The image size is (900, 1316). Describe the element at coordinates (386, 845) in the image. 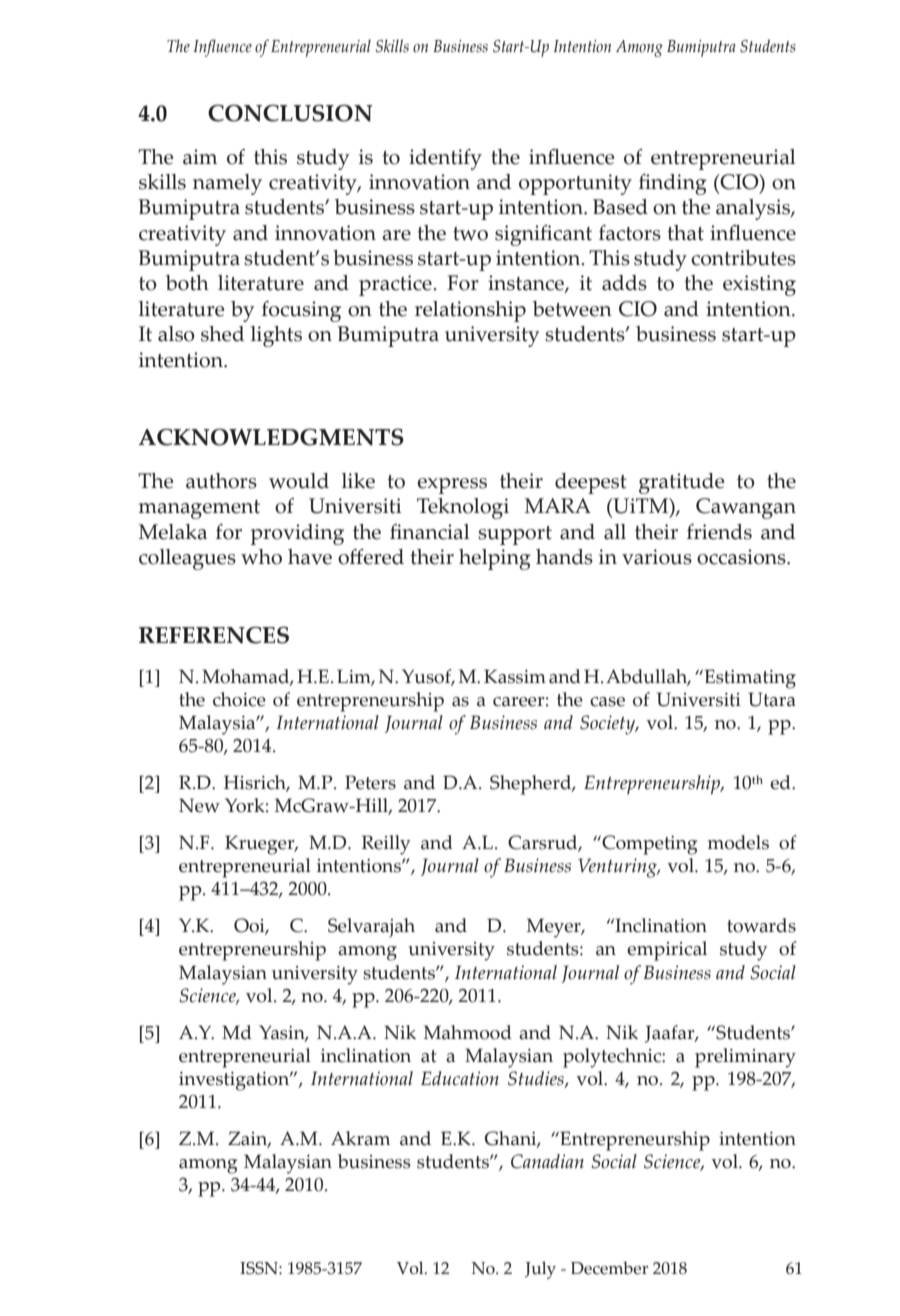

I see `Reilly` at that location.
